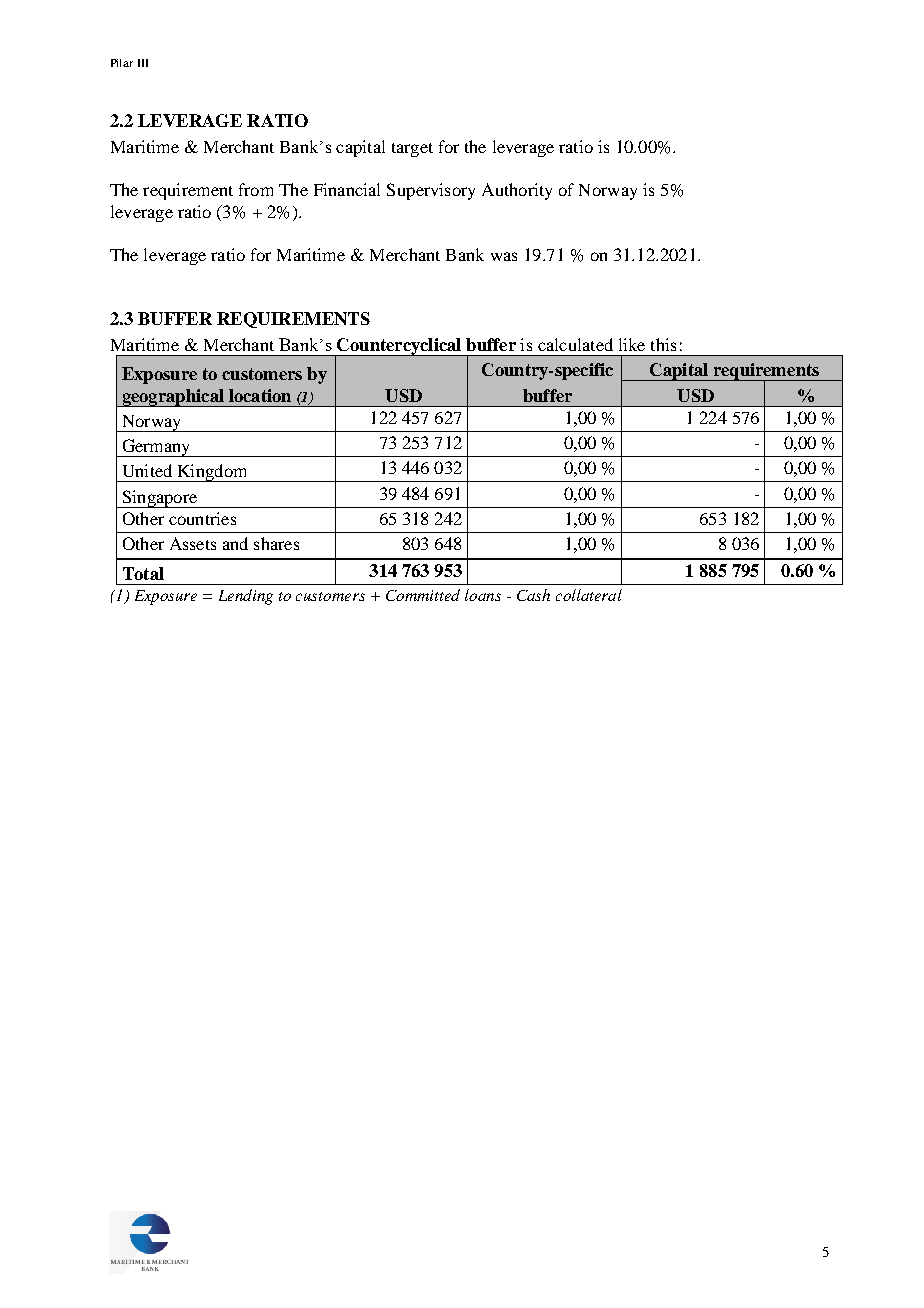  What do you see at coordinates (256, 189) in the screenshot?
I see `from` at bounding box center [256, 189].
